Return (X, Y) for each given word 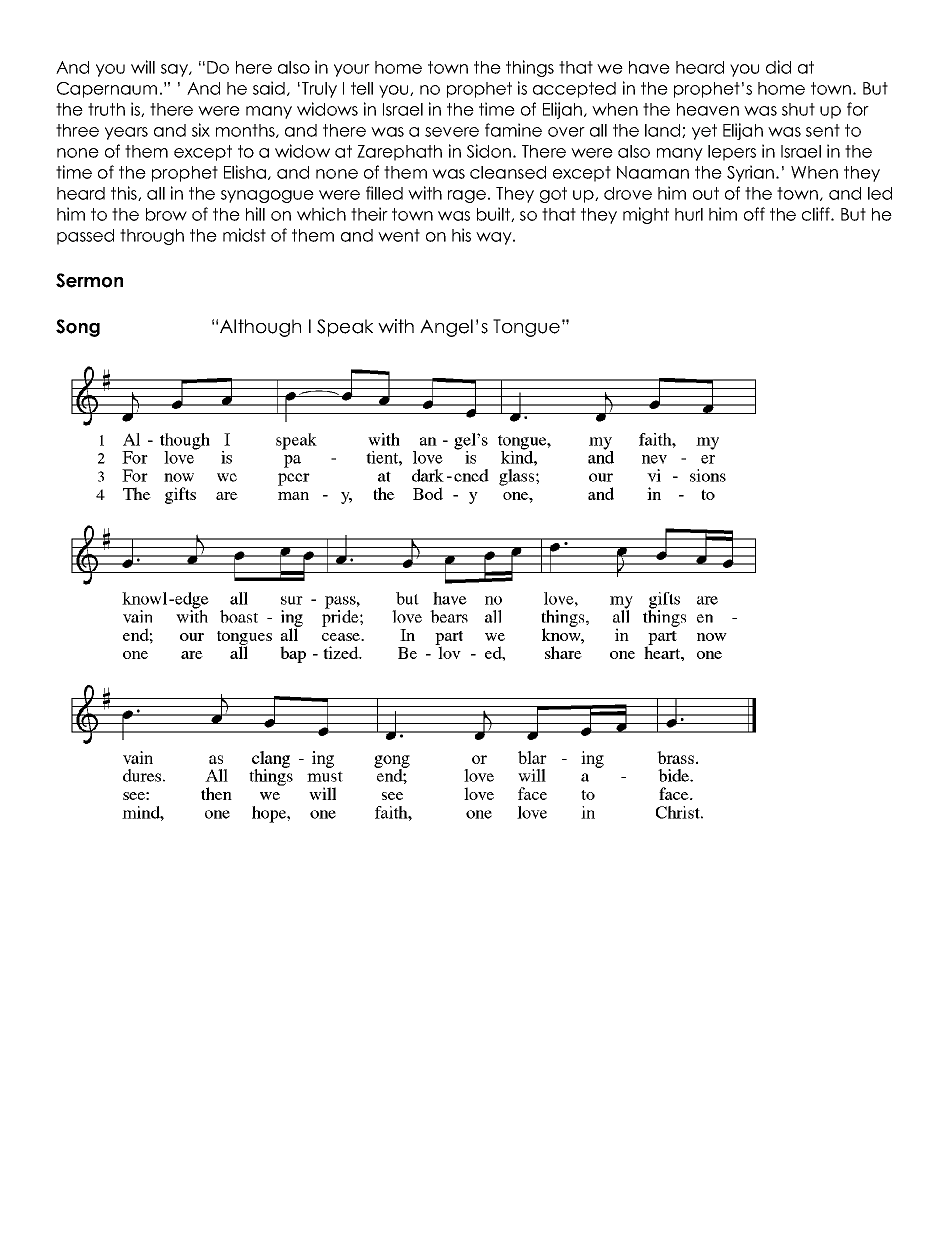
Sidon (489, 151)
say (175, 70)
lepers (732, 153)
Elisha (245, 172)
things (530, 68)
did (778, 67)
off (754, 214)
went (399, 235)
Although (260, 328)
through (152, 237)
